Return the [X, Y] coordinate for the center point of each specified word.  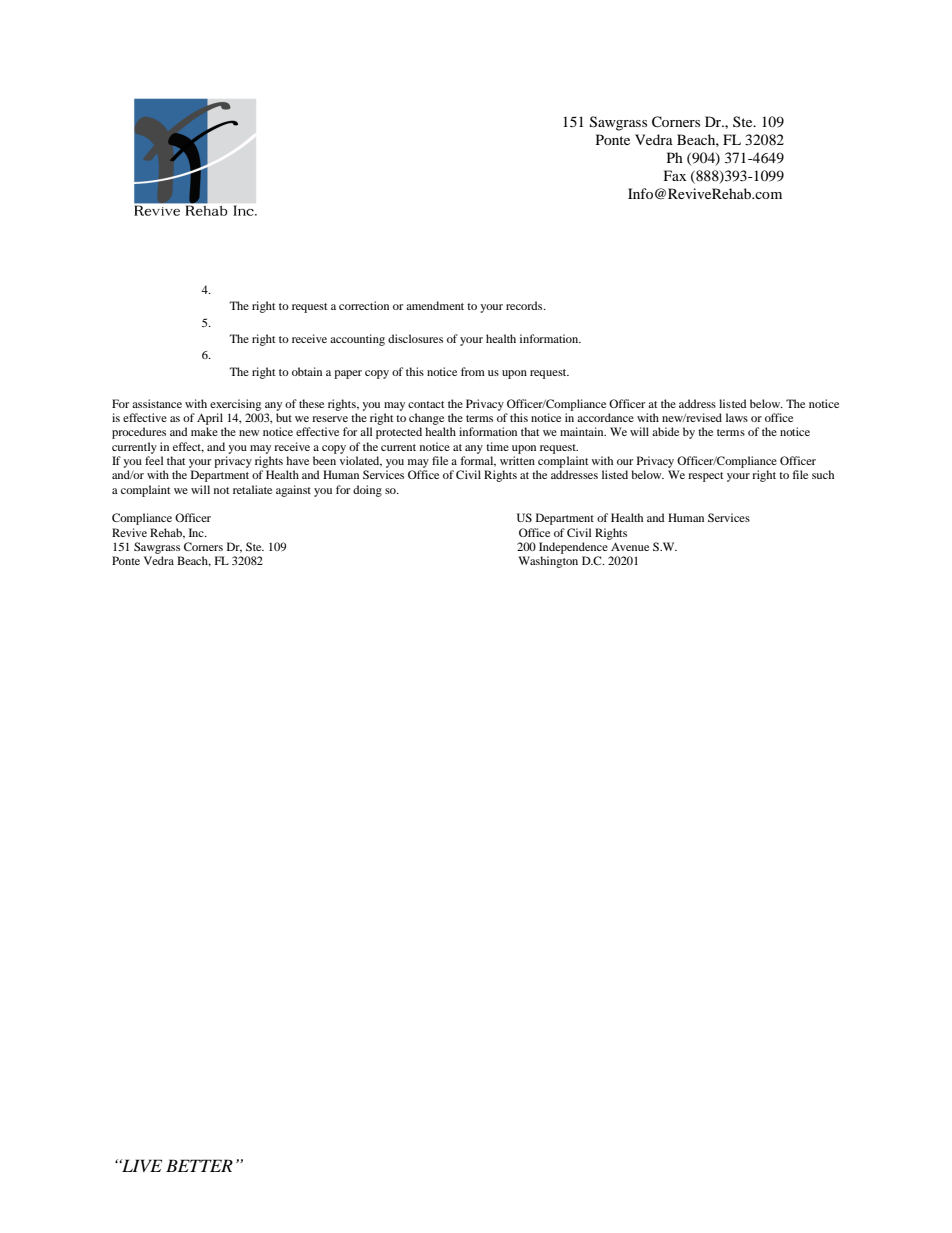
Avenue [630, 547]
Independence [573, 548]
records [525, 305]
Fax [675, 175]
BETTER [199, 1165]
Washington [548, 562]
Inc [197, 532]
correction [364, 305]
